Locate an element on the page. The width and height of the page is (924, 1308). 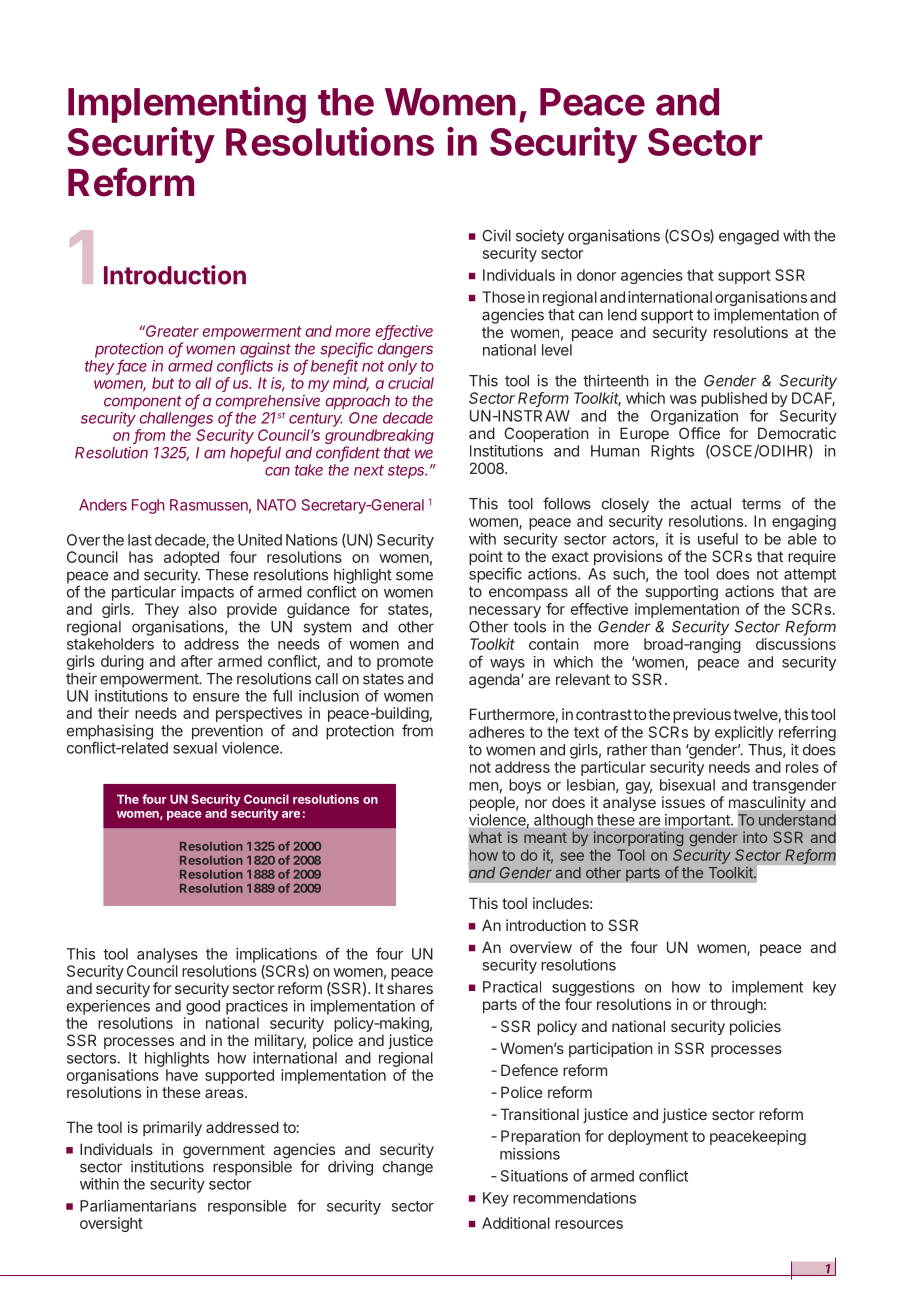
prevention is located at coordinates (227, 732).
